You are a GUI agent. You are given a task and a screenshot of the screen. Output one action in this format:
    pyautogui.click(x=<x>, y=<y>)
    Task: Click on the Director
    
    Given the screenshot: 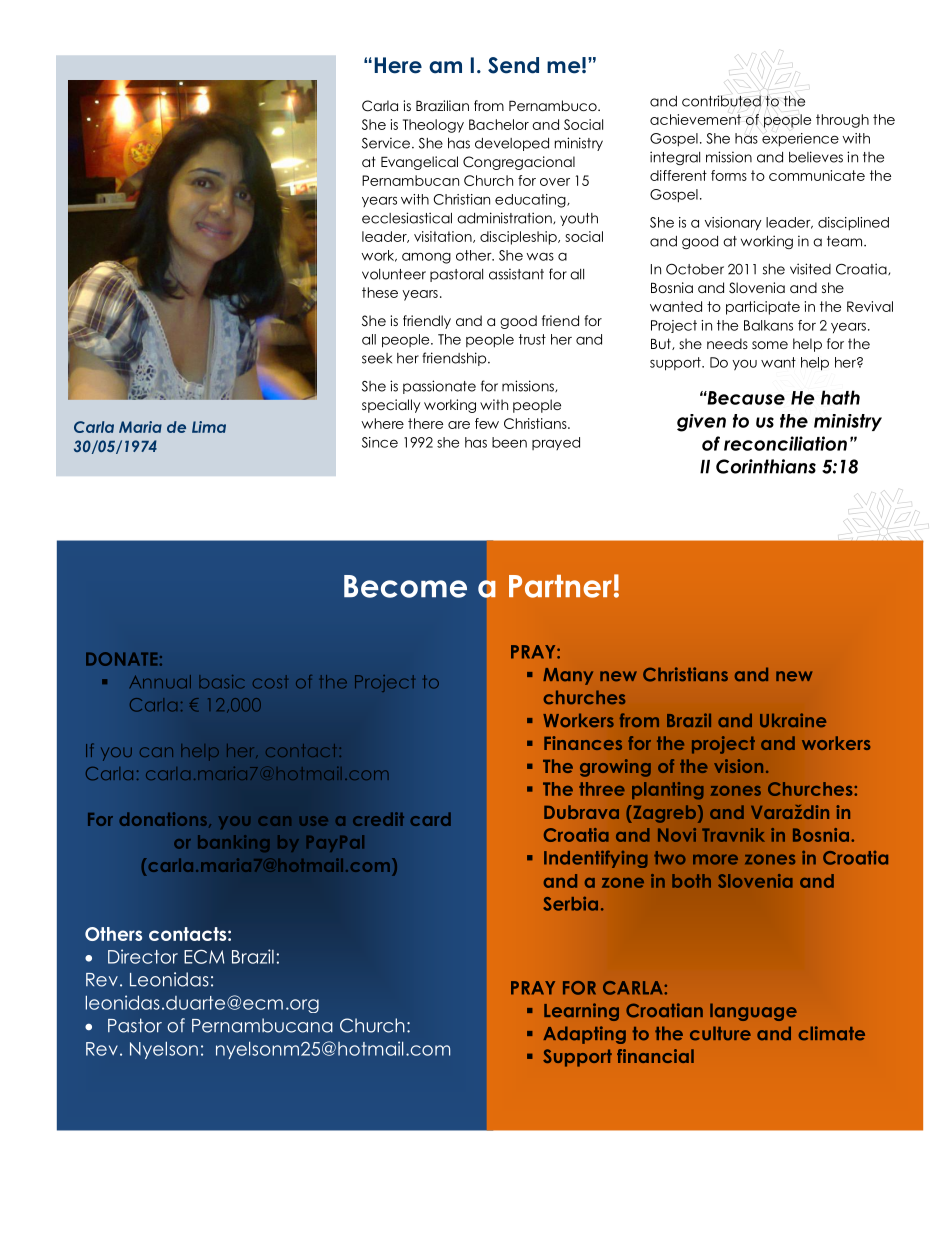 What is the action you would take?
    pyautogui.click(x=143, y=956)
